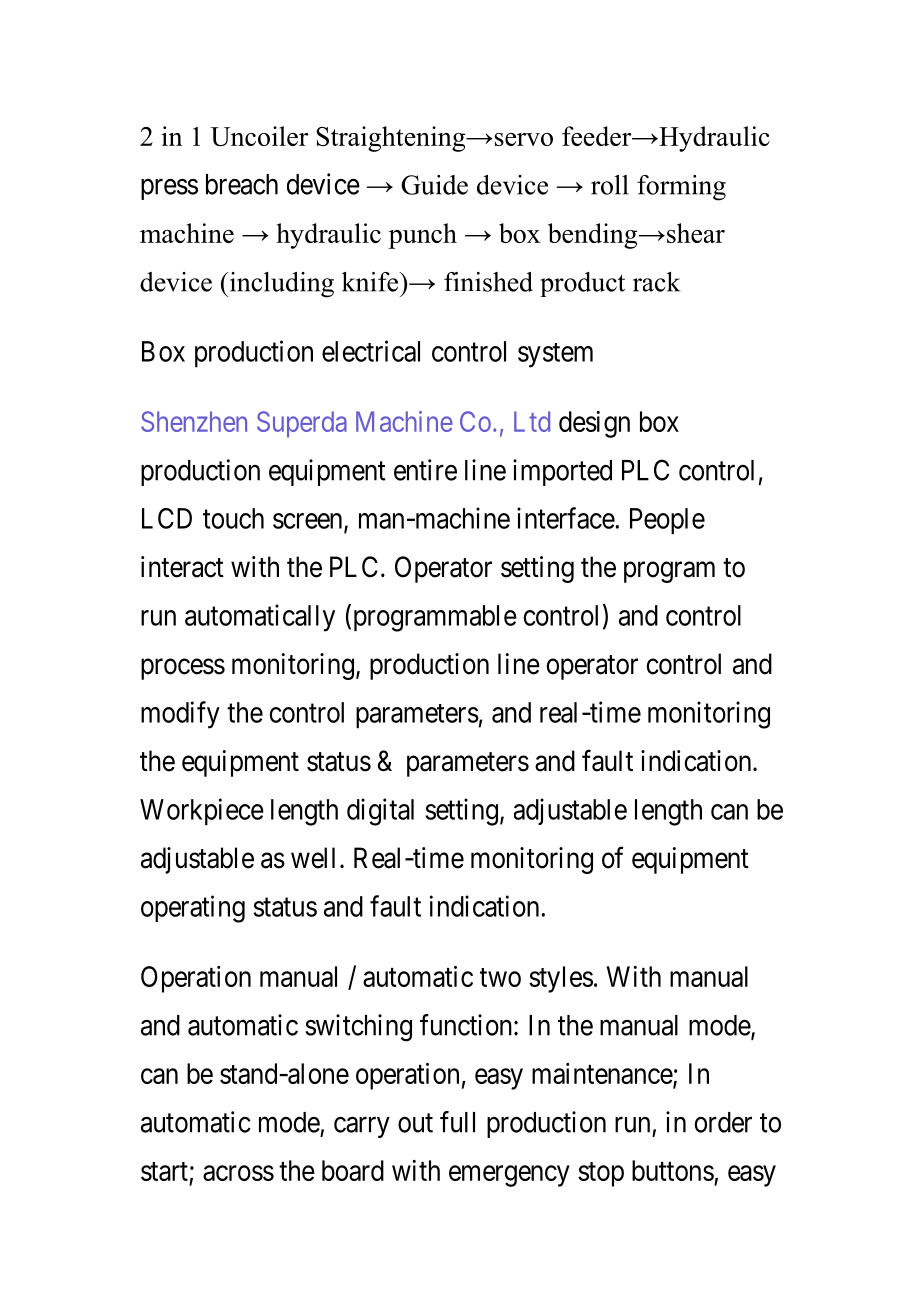  Describe the element at coordinates (423, 236) in the screenshot. I see `punch` at that location.
